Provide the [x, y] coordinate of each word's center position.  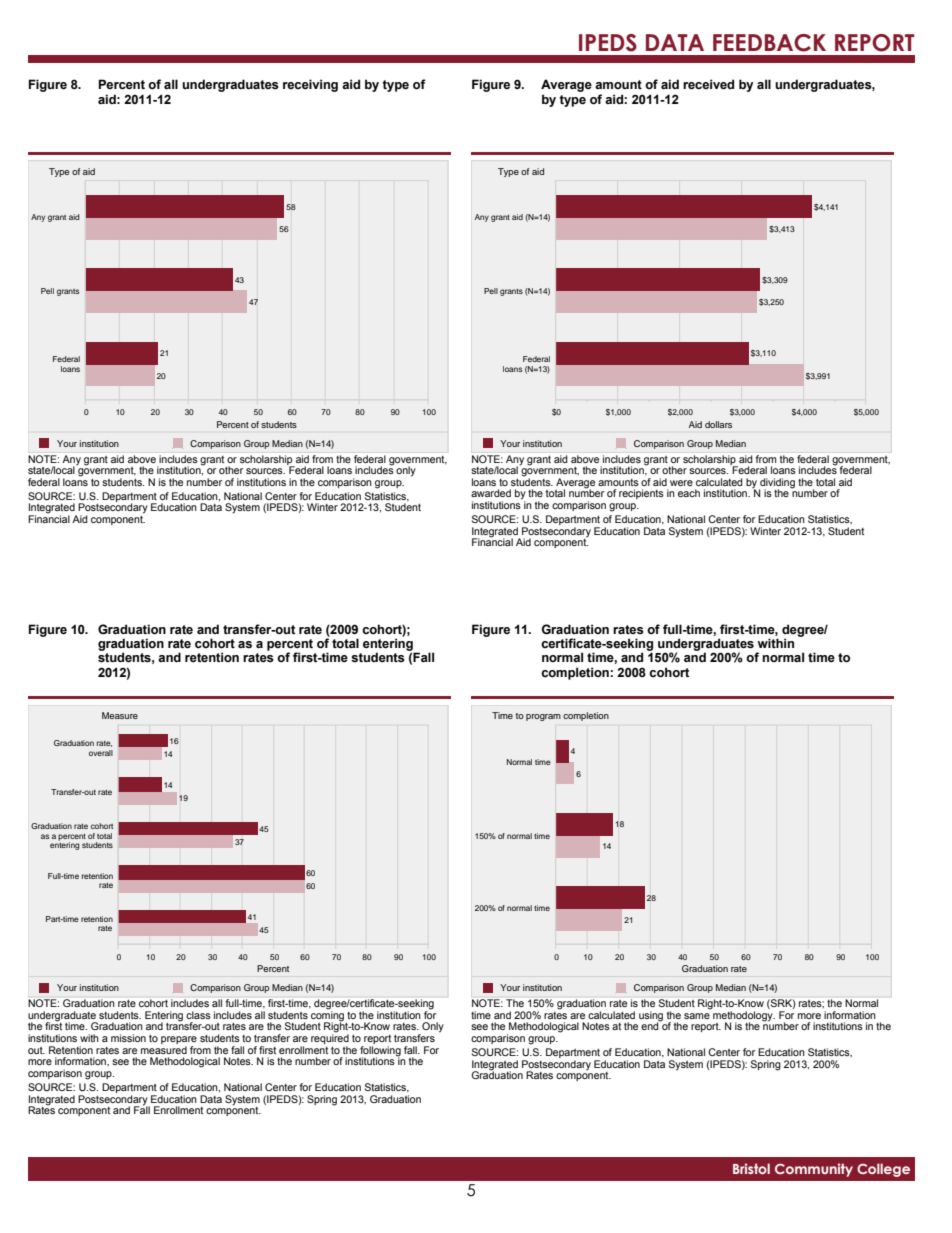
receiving [310, 85]
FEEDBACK [769, 43]
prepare [179, 1041]
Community [814, 1170]
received [708, 84]
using [651, 1017]
